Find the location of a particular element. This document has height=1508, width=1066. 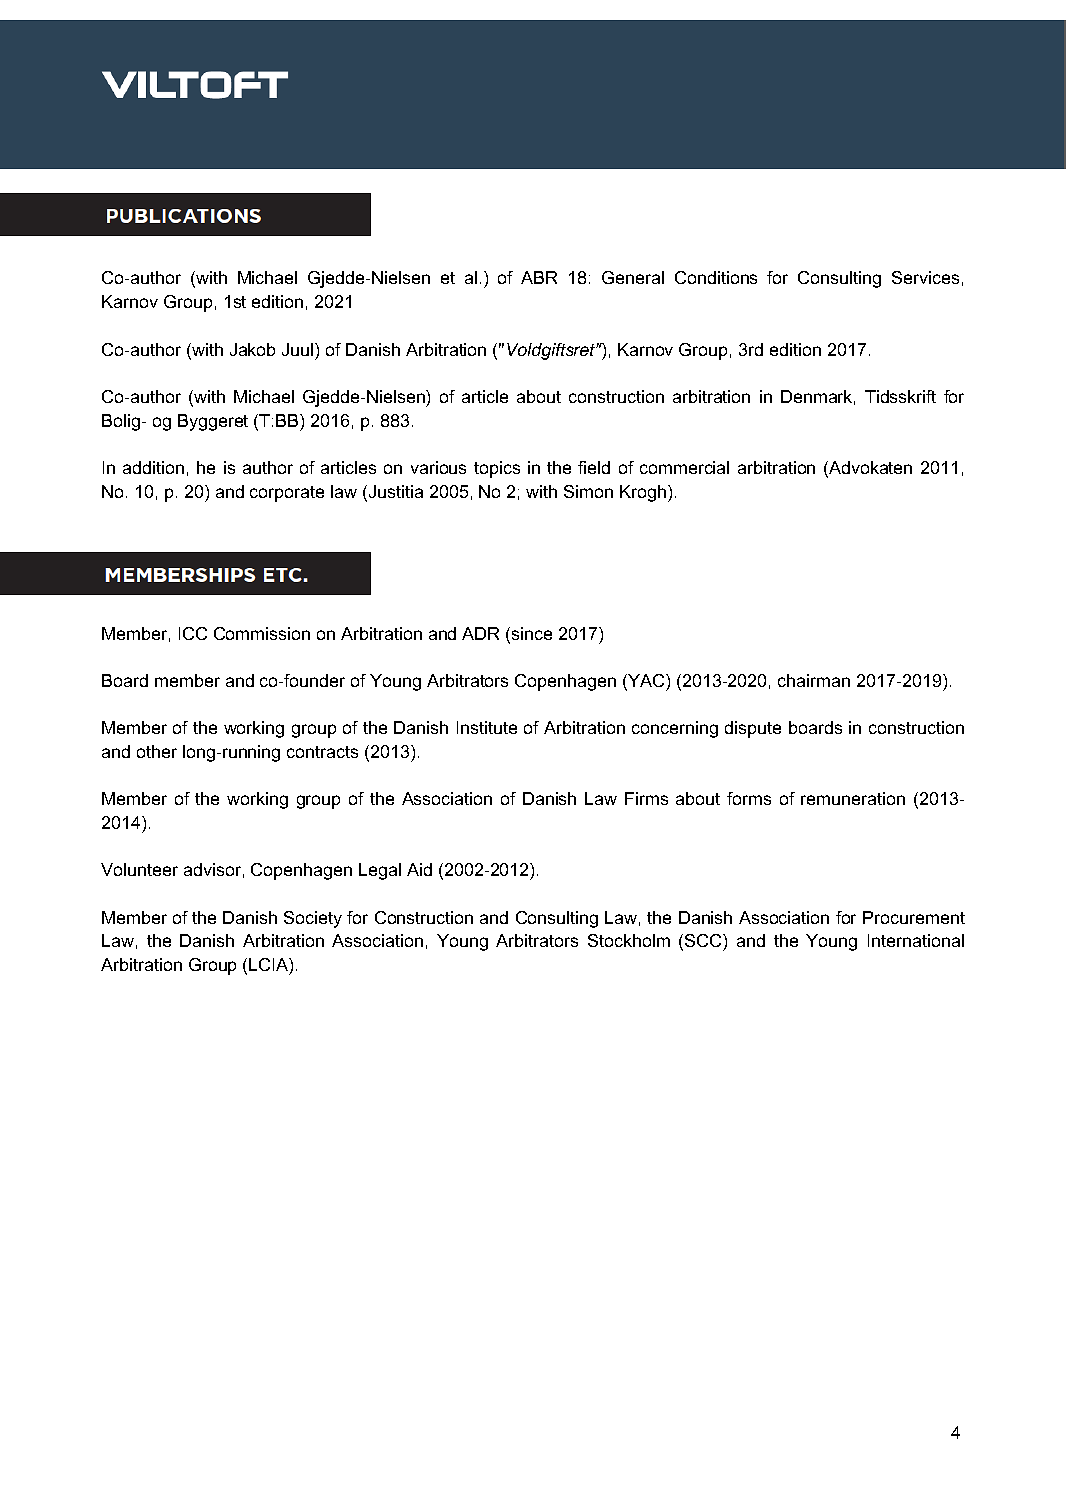

Stockholm is located at coordinates (629, 940).
